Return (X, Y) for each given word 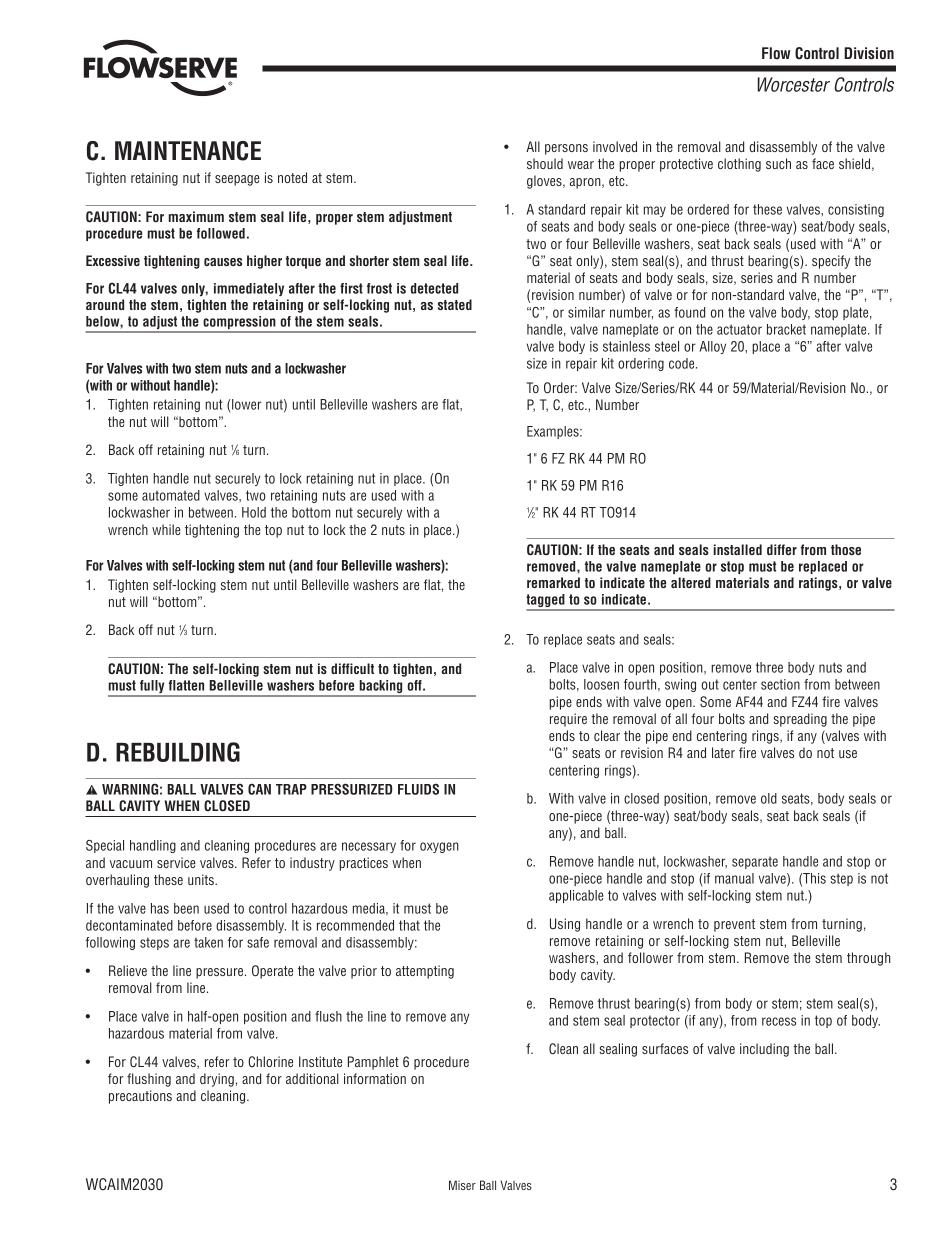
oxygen (439, 847)
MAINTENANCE (188, 151)
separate (755, 862)
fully (152, 688)
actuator (739, 329)
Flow (776, 53)
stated (455, 304)
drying (217, 1080)
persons (566, 149)
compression (239, 324)
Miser (462, 1185)
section (780, 684)
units (202, 879)
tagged (546, 602)
